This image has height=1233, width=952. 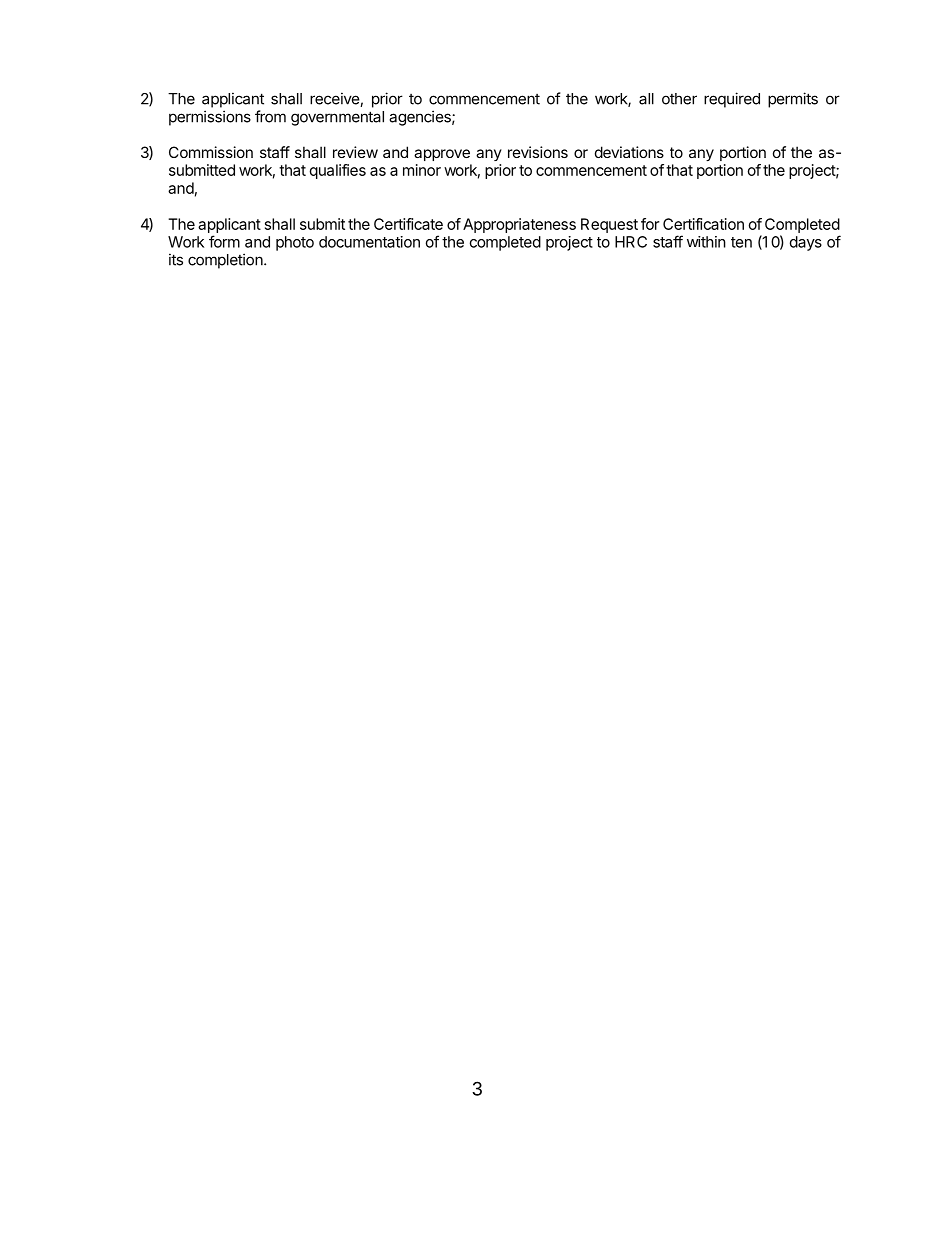 I want to click on completion, so click(x=225, y=261).
